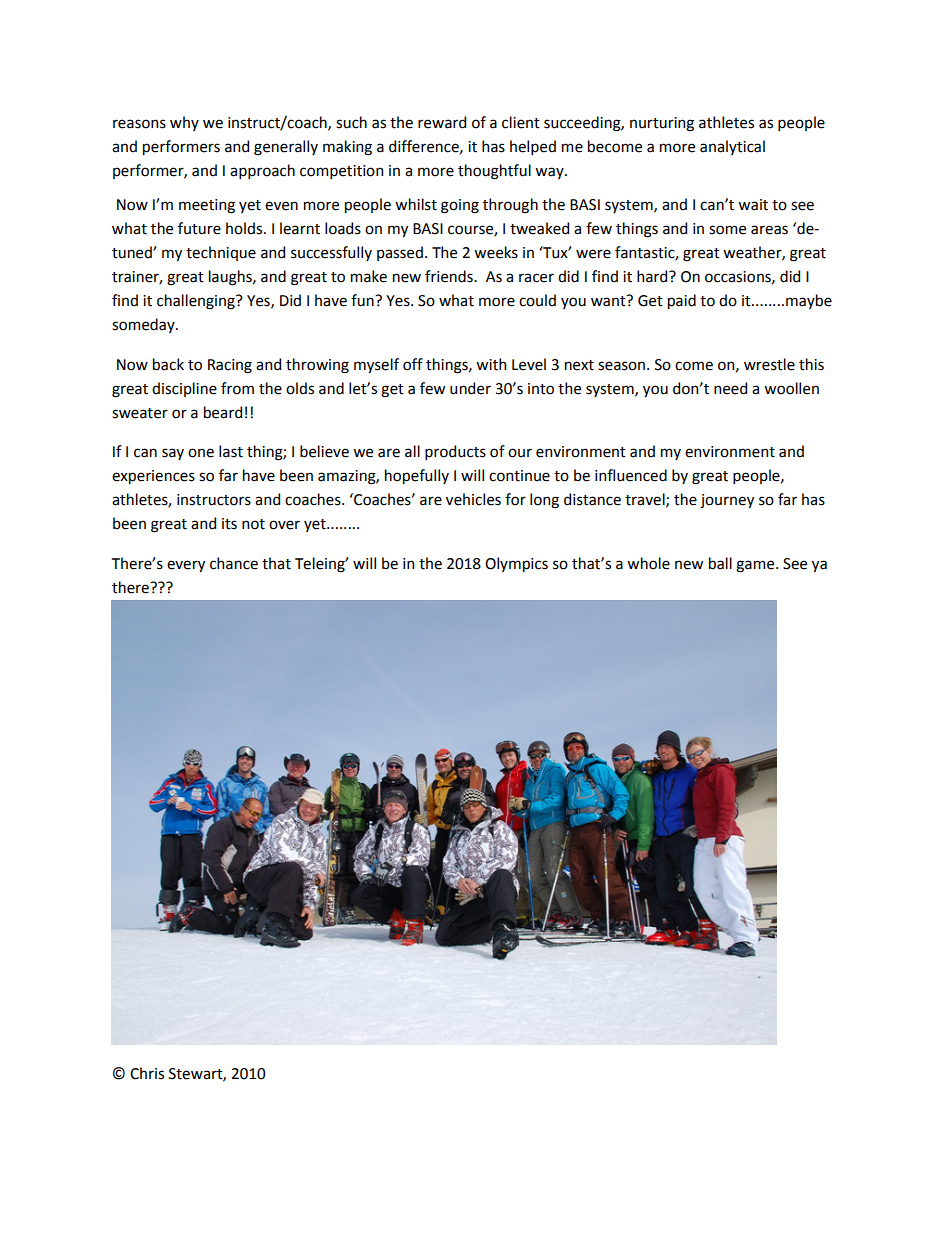 The height and width of the page is (1233, 952). Describe the element at coordinates (720, 563) in the page. I see `ball` at that location.
